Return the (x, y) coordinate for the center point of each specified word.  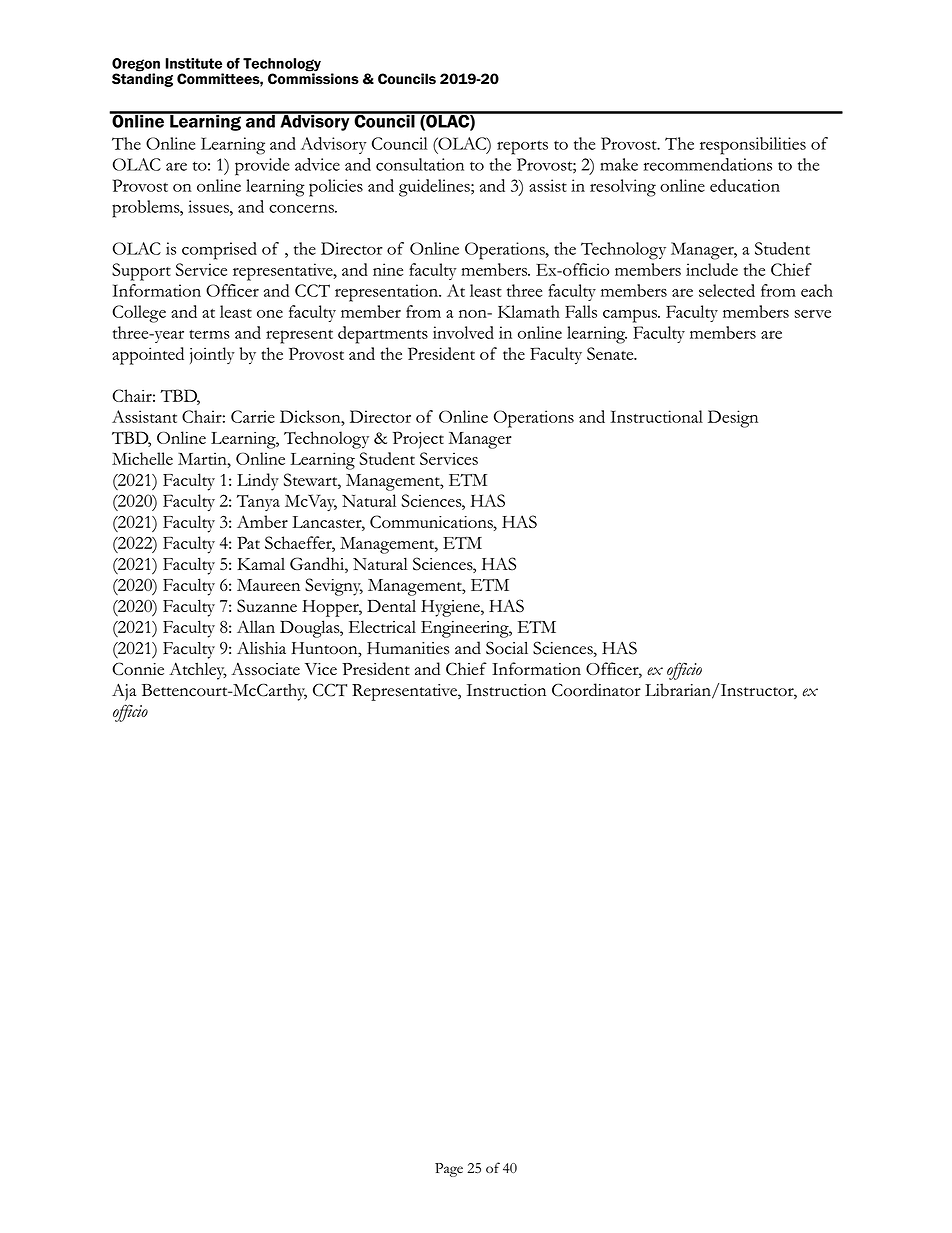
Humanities (408, 648)
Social (507, 648)
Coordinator (596, 690)
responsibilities (753, 146)
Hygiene (451, 608)
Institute (193, 63)
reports (522, 147)
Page (449, 1170)
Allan (256, 626)
